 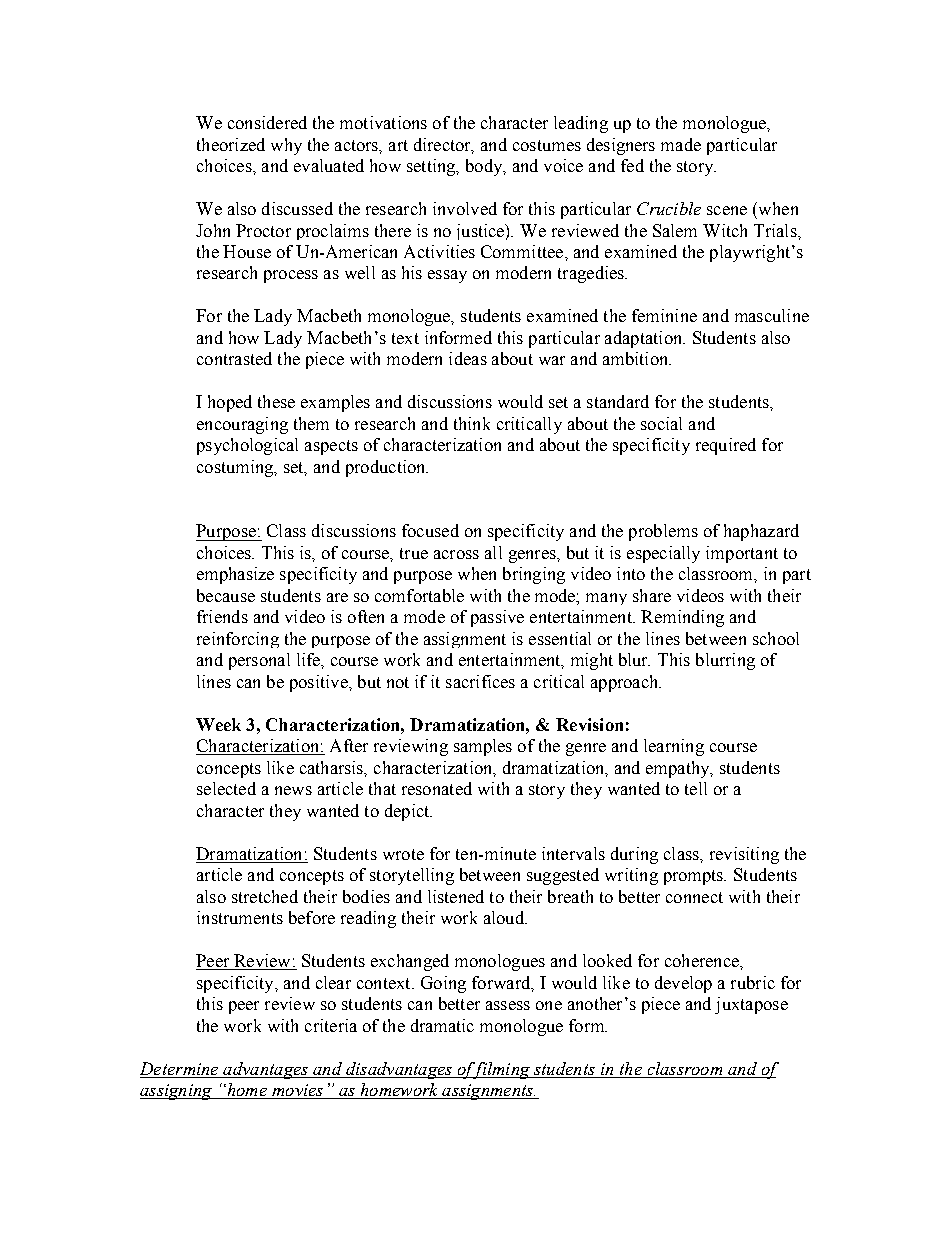 What do you see at coordinates (298, 1091) in the page?
I see `movies` at bounding box center [298, 1091].
